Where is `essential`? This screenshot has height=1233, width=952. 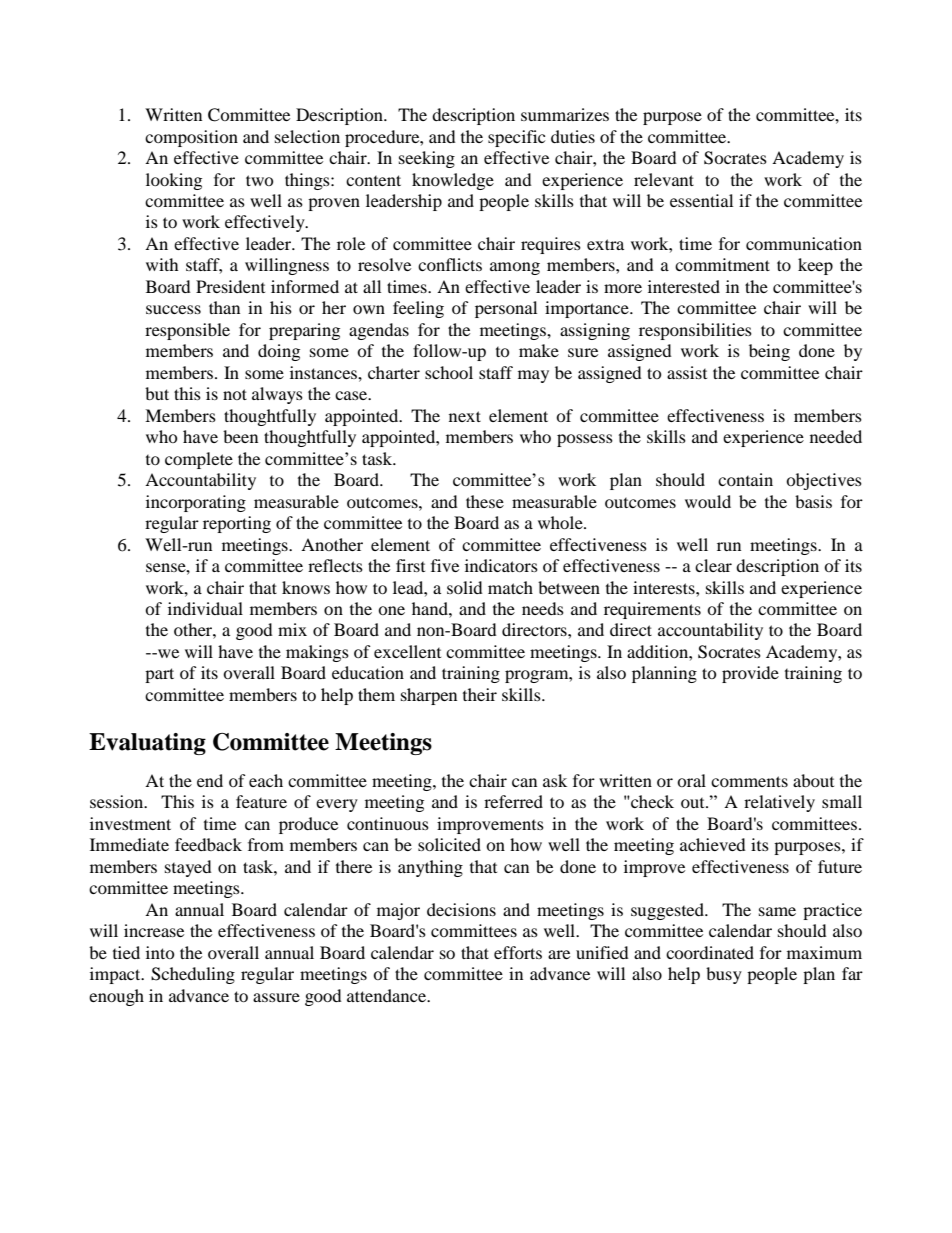 essential is located at coordinates (701, 200).
